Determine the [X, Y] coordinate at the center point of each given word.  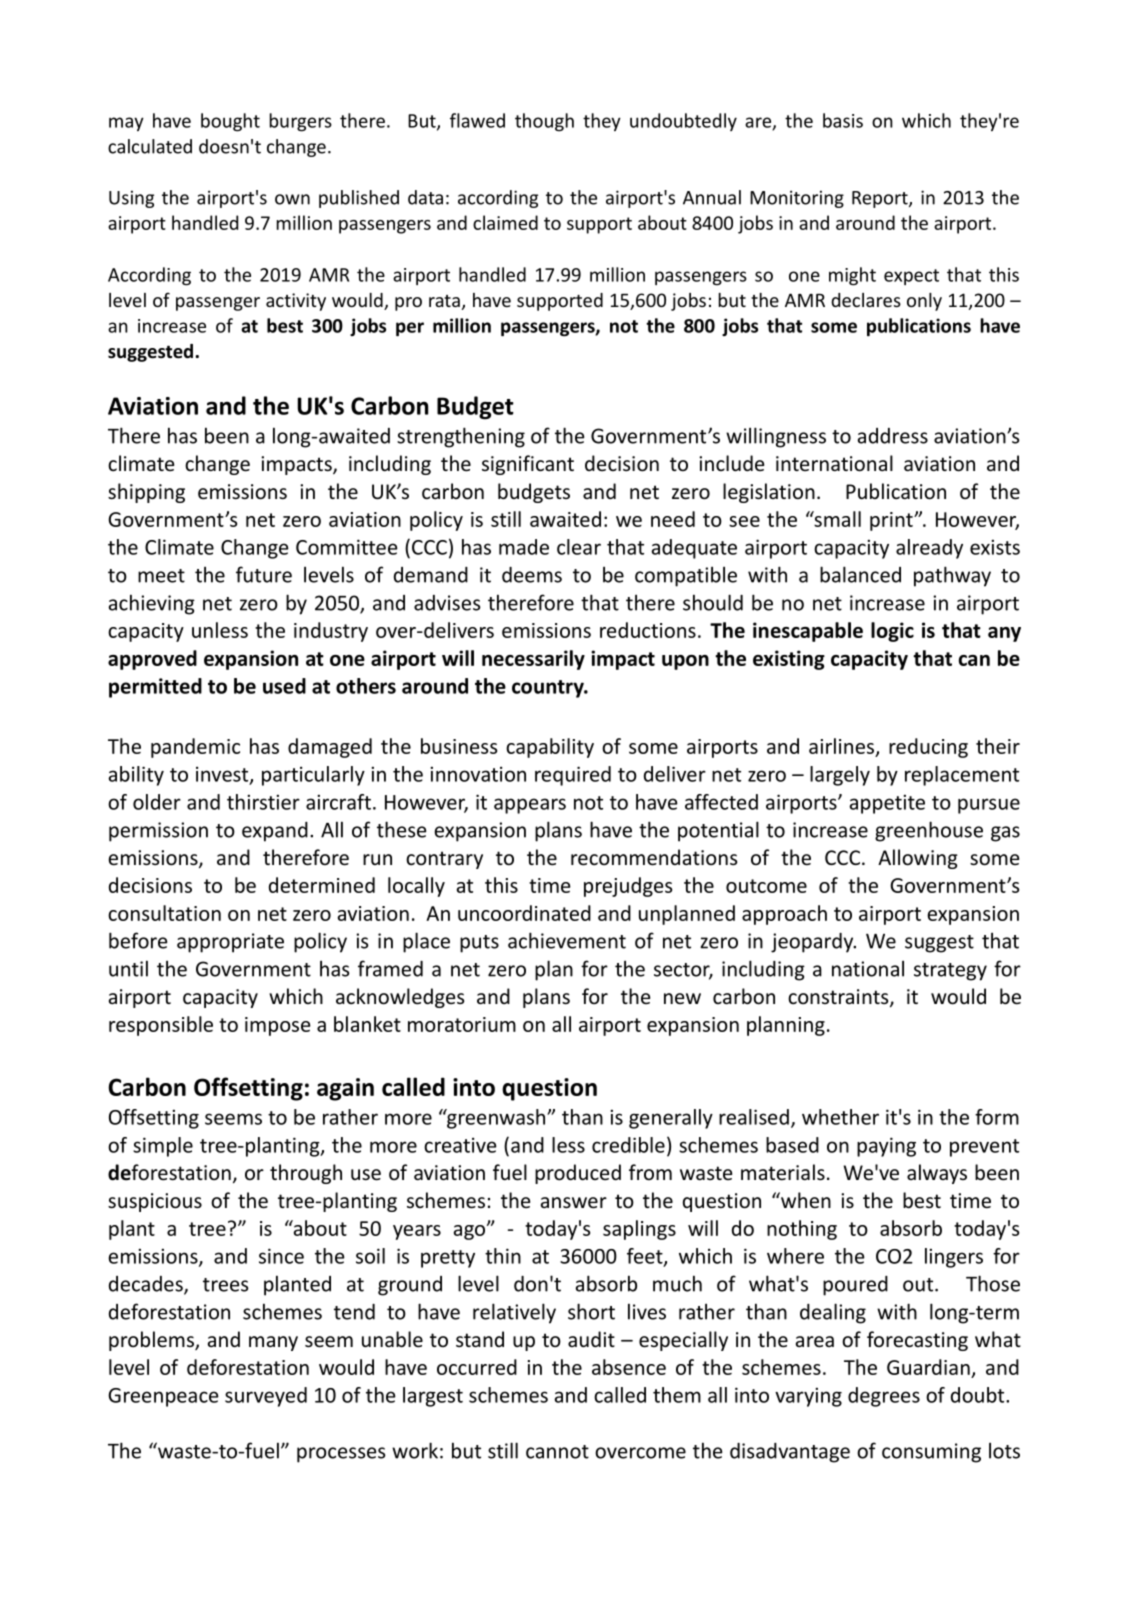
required [573, 776]
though [544, 122]
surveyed [266, 1397]
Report [881, 199]
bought [230, 122]
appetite [887, 804]
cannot [557, 1452]
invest [223, 775]
